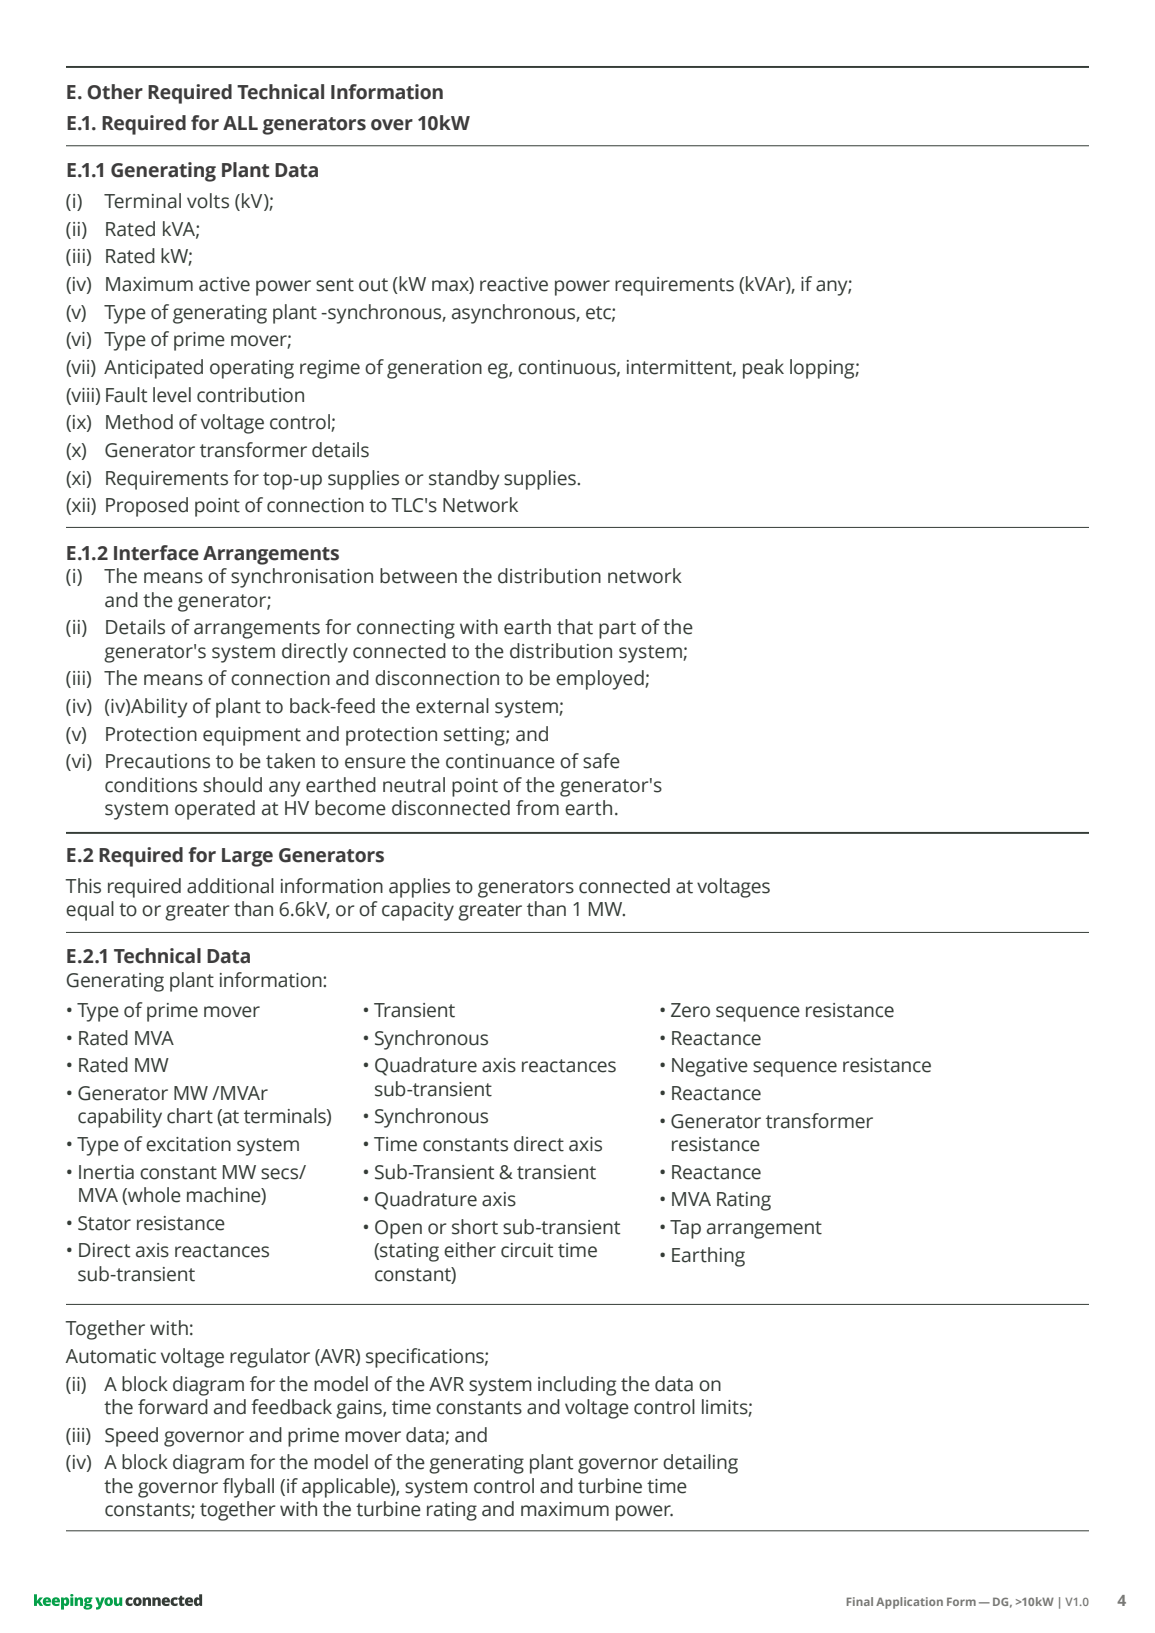  What do you see at coordinates (710, 1067) in the image?
I see `Negative` at bounding box center [710, 1067].
